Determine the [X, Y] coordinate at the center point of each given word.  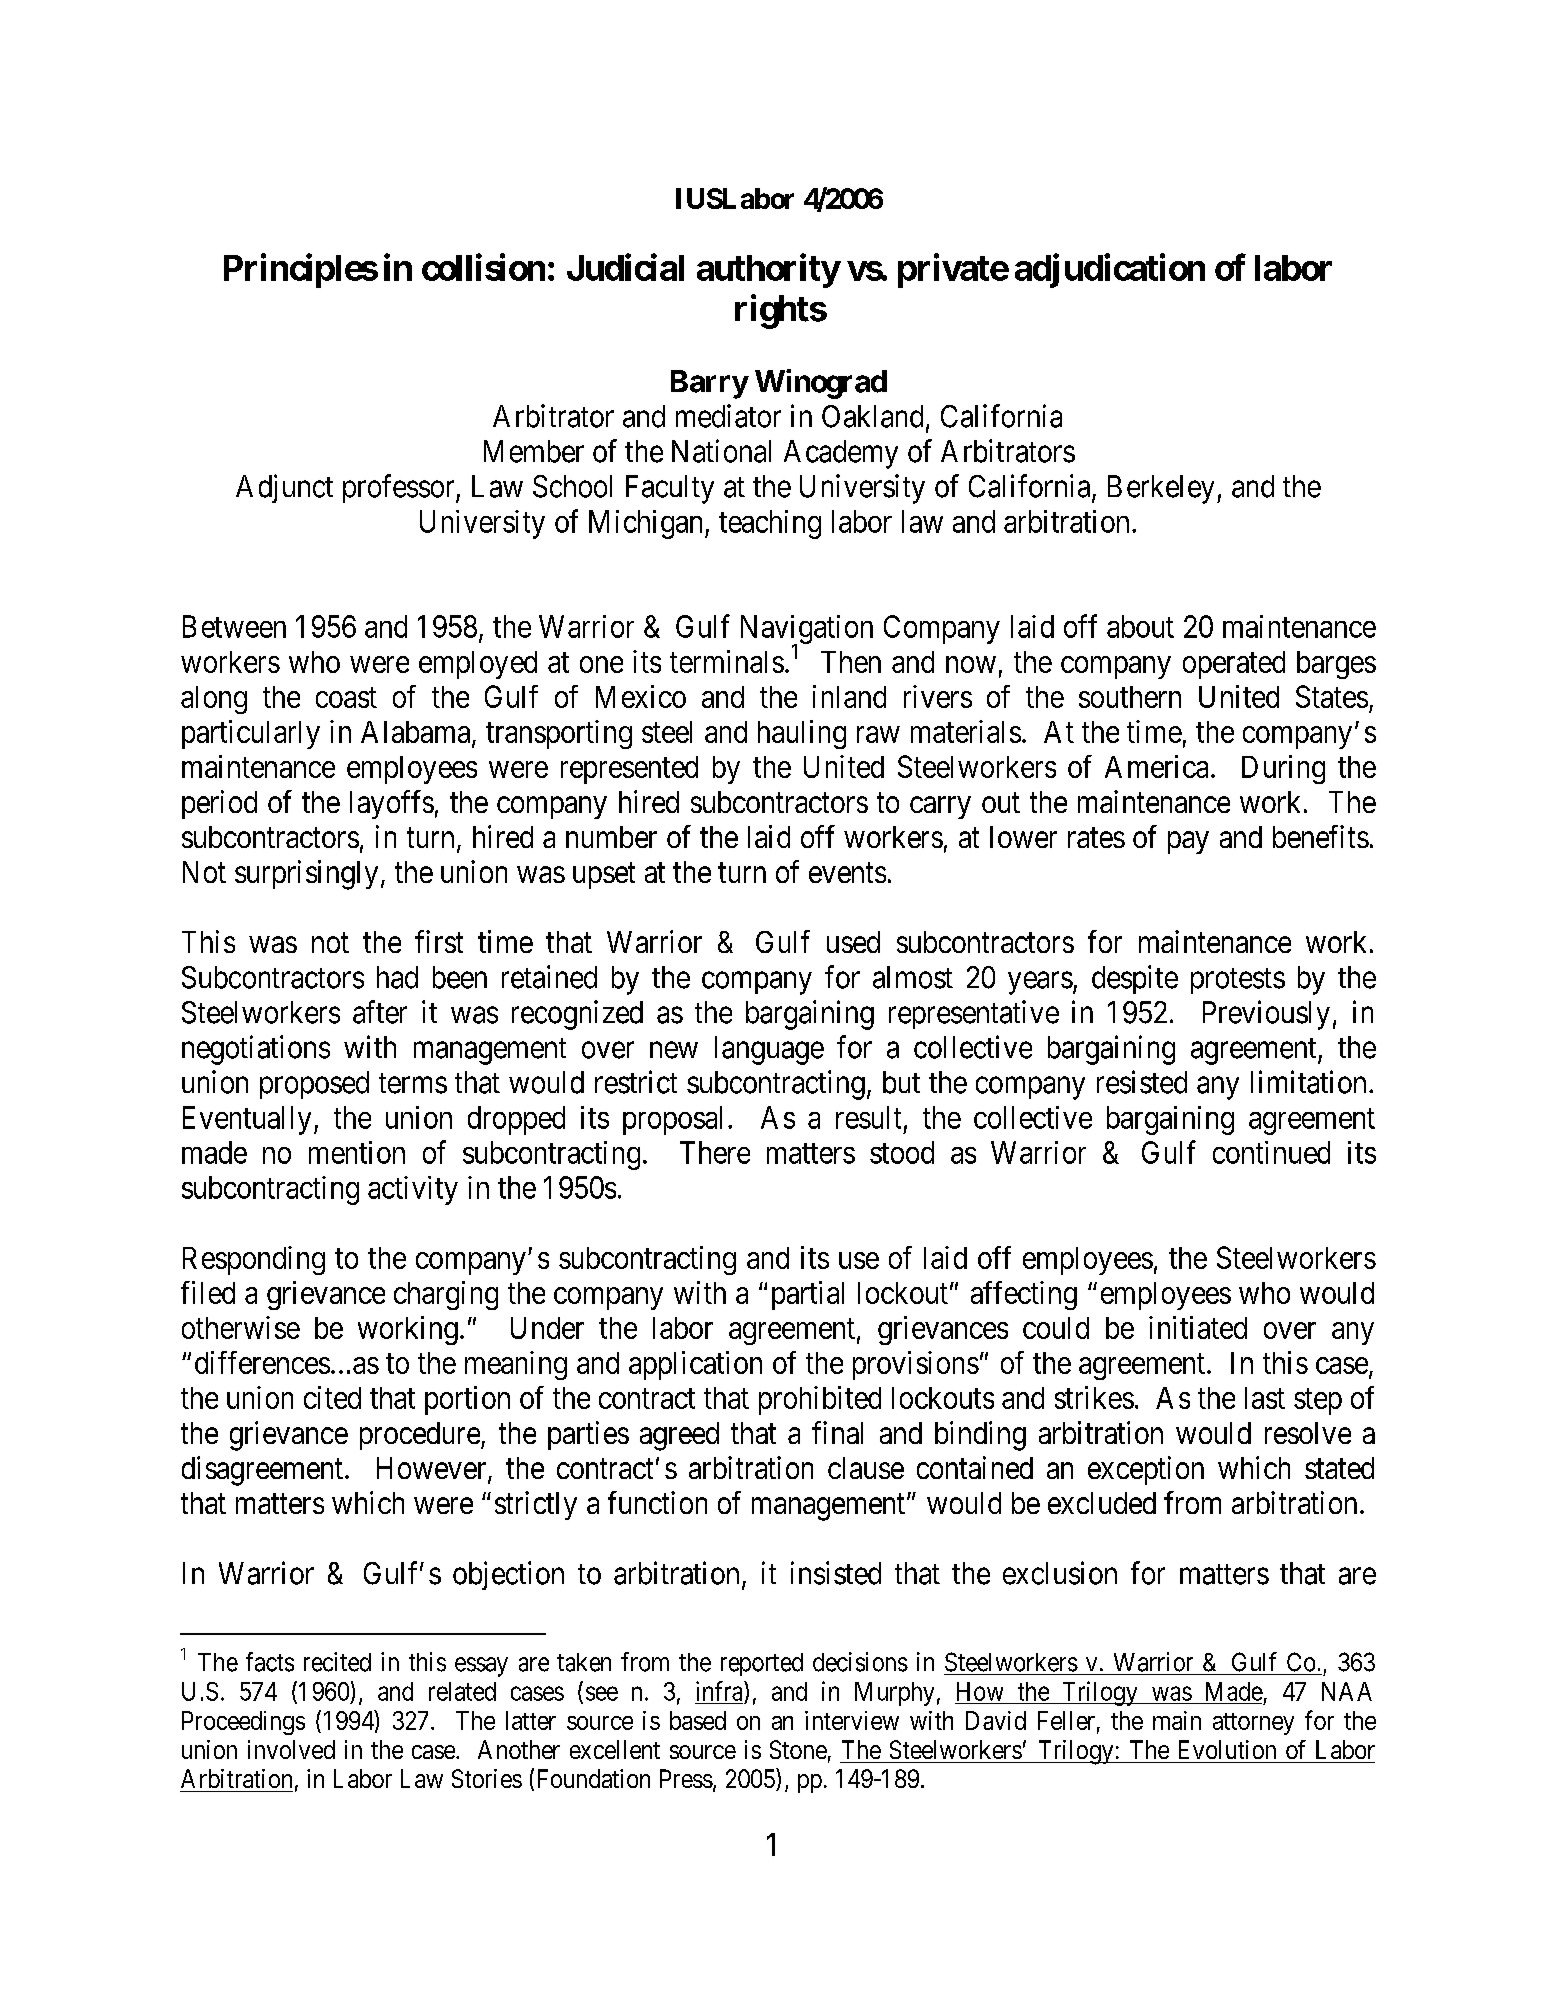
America [1156, 766]
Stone [798, 1749]
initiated [1198, 1327]
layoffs [392, 804]
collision [483, 267]
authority [768, 270]
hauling [802, 734]
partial [808, 1295]
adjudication [1110, 270]
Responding [254, 1260]
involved [291, 1749]
